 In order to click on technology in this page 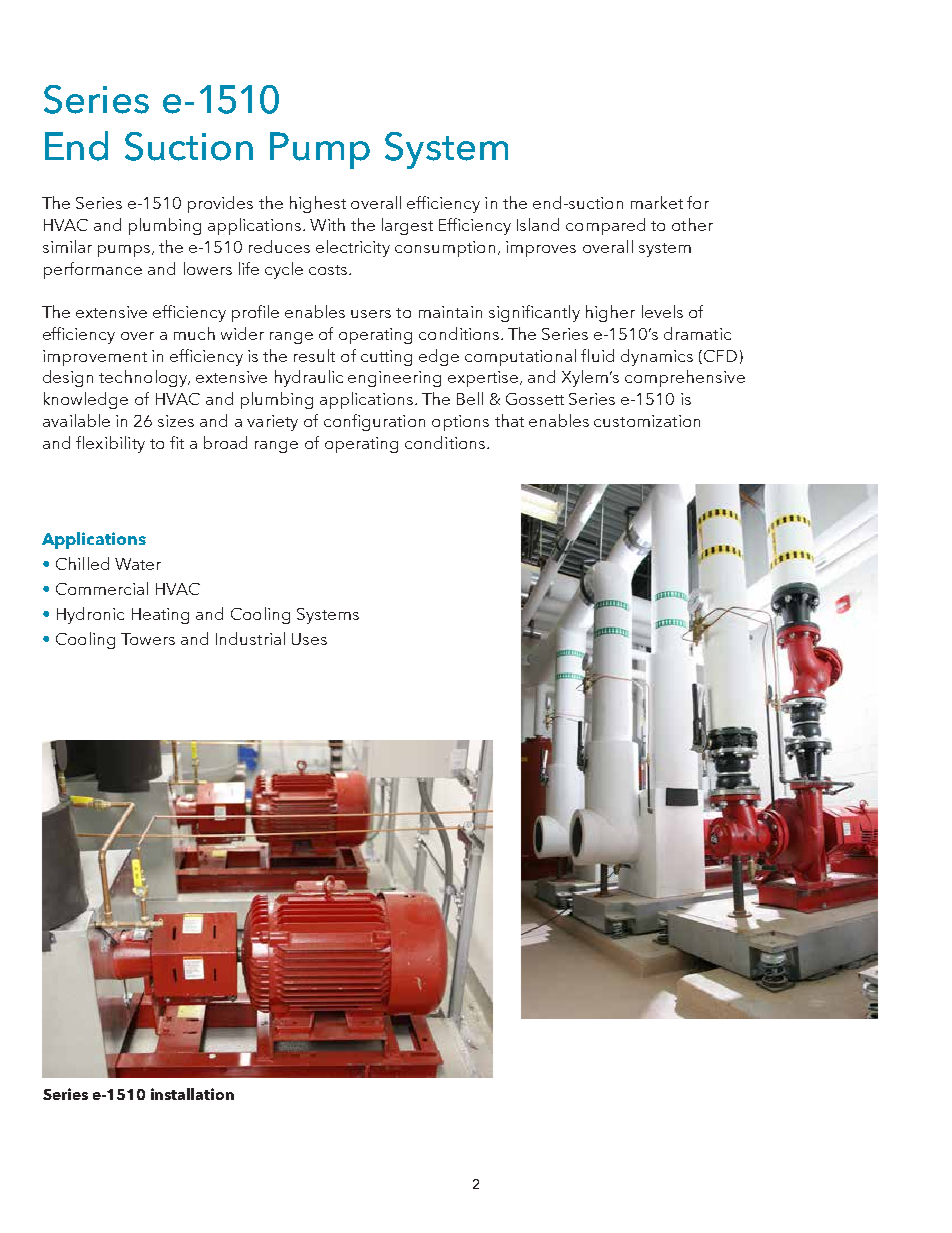, I will do `click(144, 378)`.
